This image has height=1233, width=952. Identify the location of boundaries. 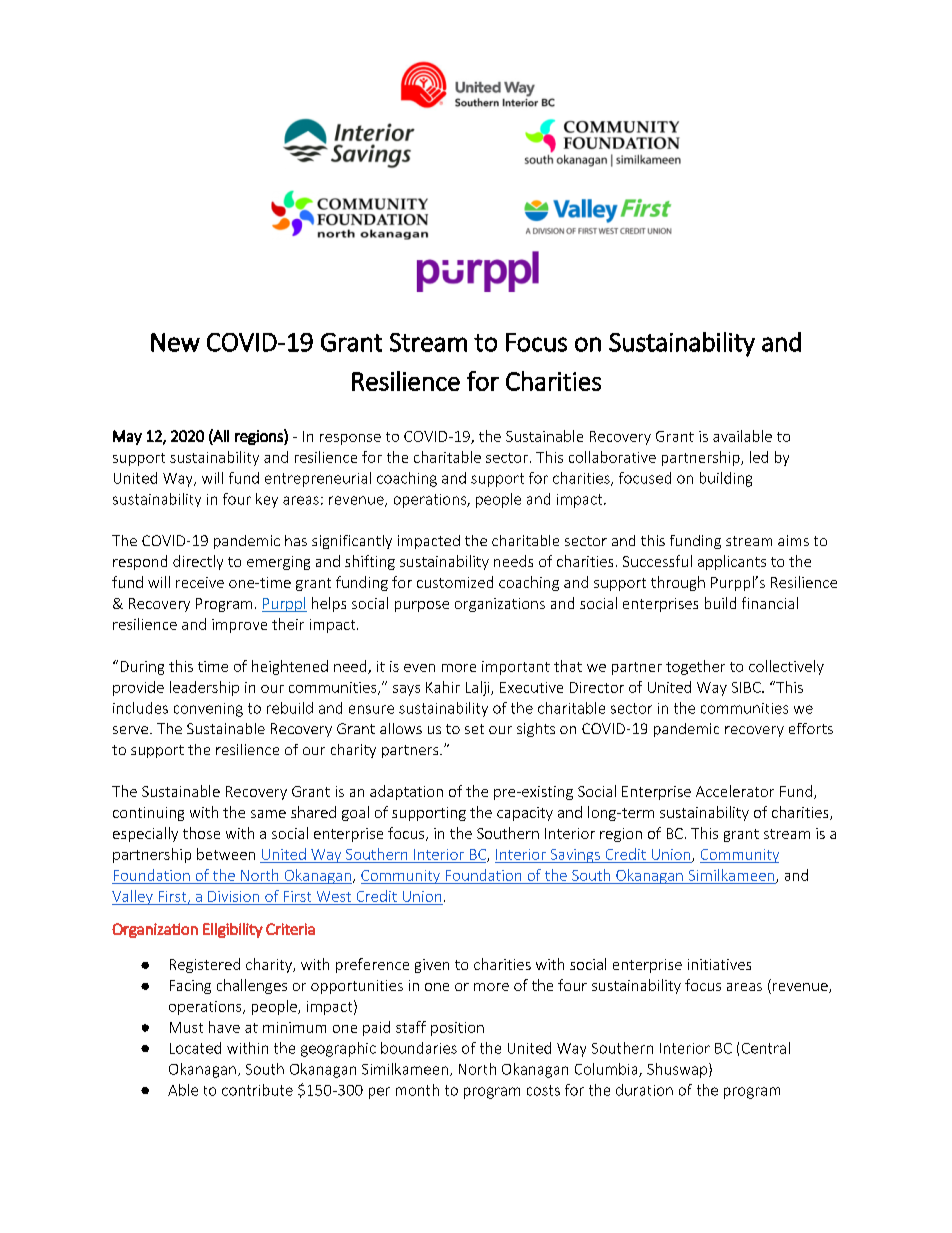
(419, 1048).
